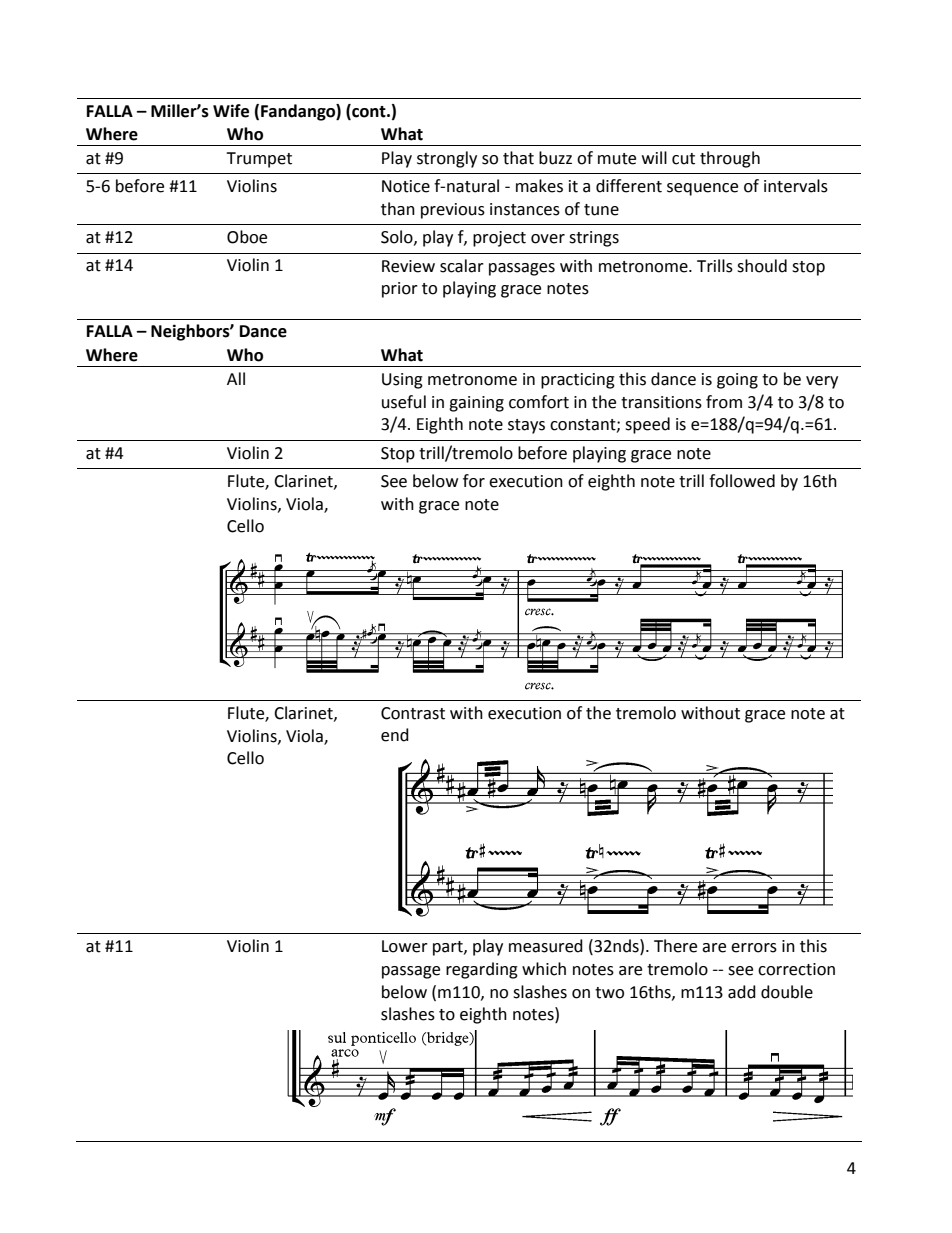  Describe the element at coordinates (730, 159) in the image. I see `through` at that location.
